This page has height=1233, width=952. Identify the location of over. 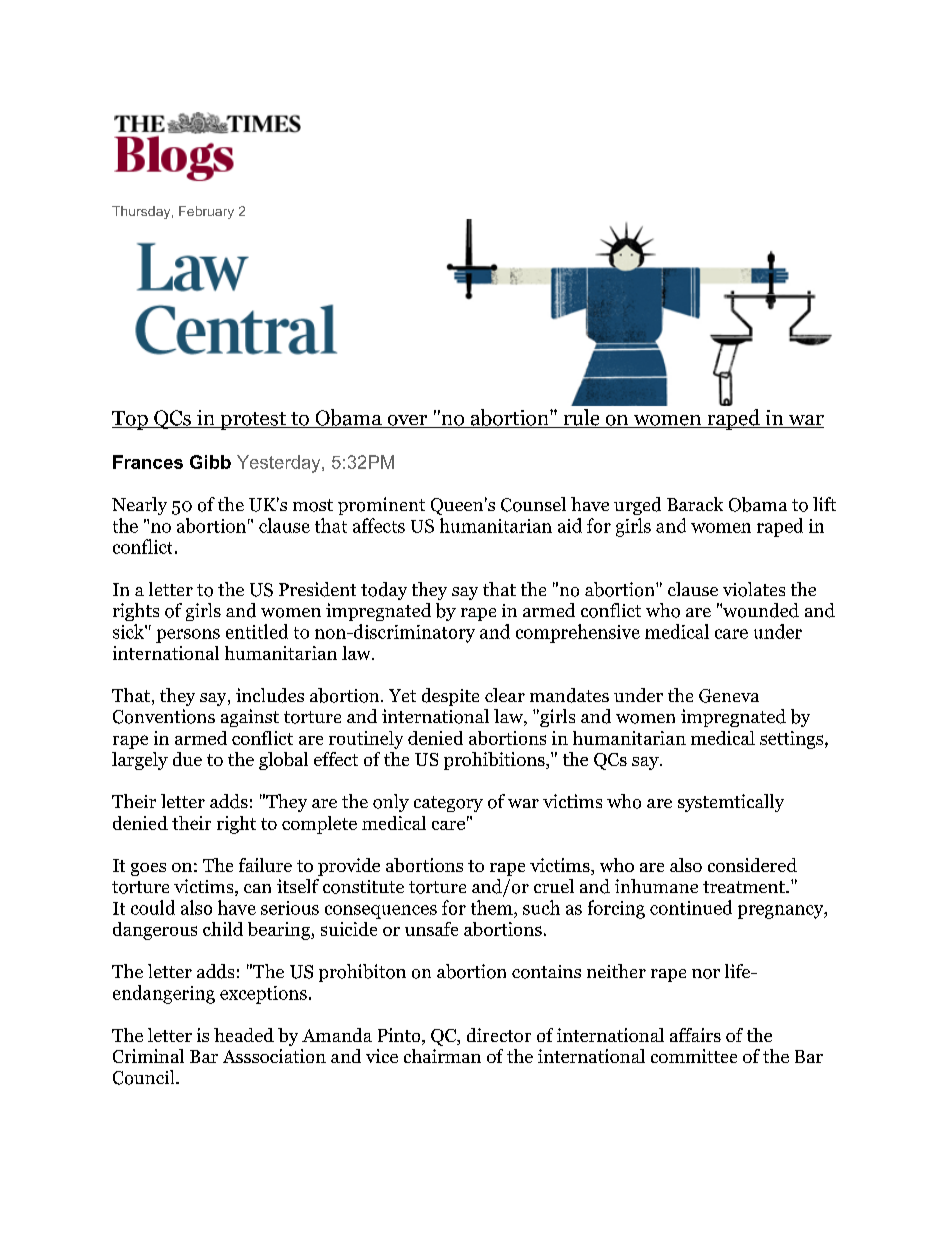
(407, 421).
